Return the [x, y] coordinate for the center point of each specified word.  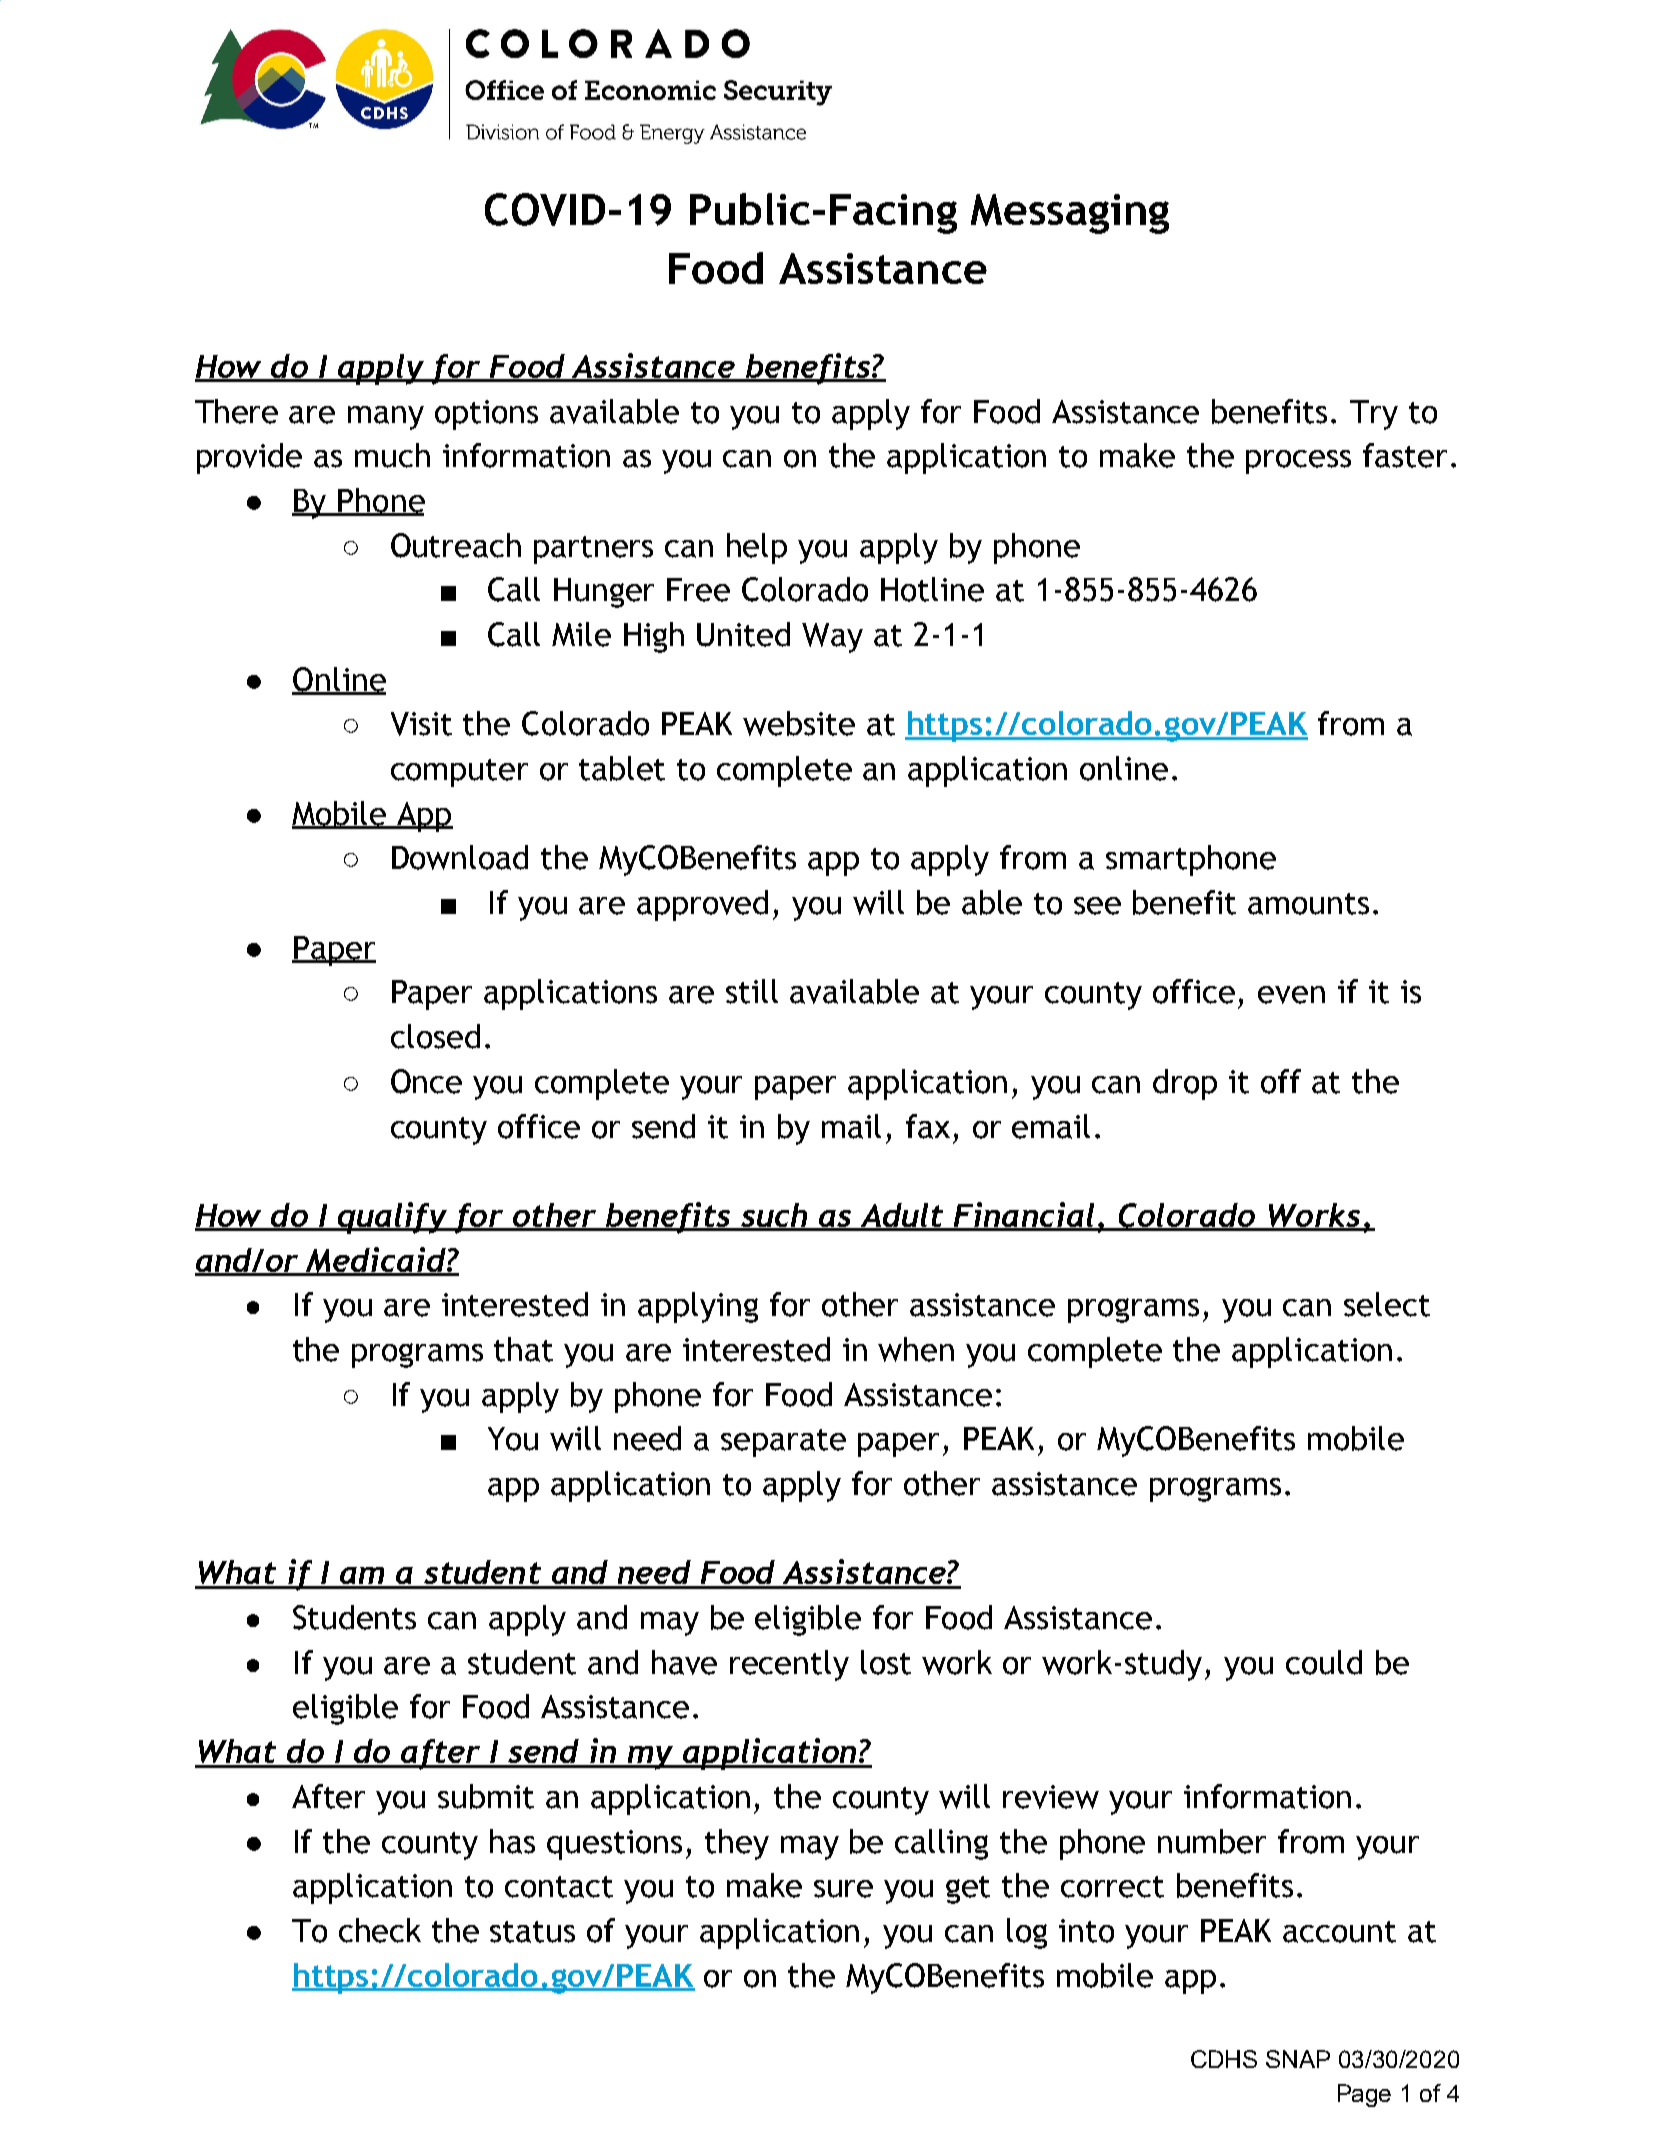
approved [702, 905]
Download [460, 857]
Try [1374, 415]
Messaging [1070, 214]
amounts [1308, 904]
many [386, 418]
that [523, 1349]
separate [783, 1443]
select [1387, 1304]
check [380, 1930]
